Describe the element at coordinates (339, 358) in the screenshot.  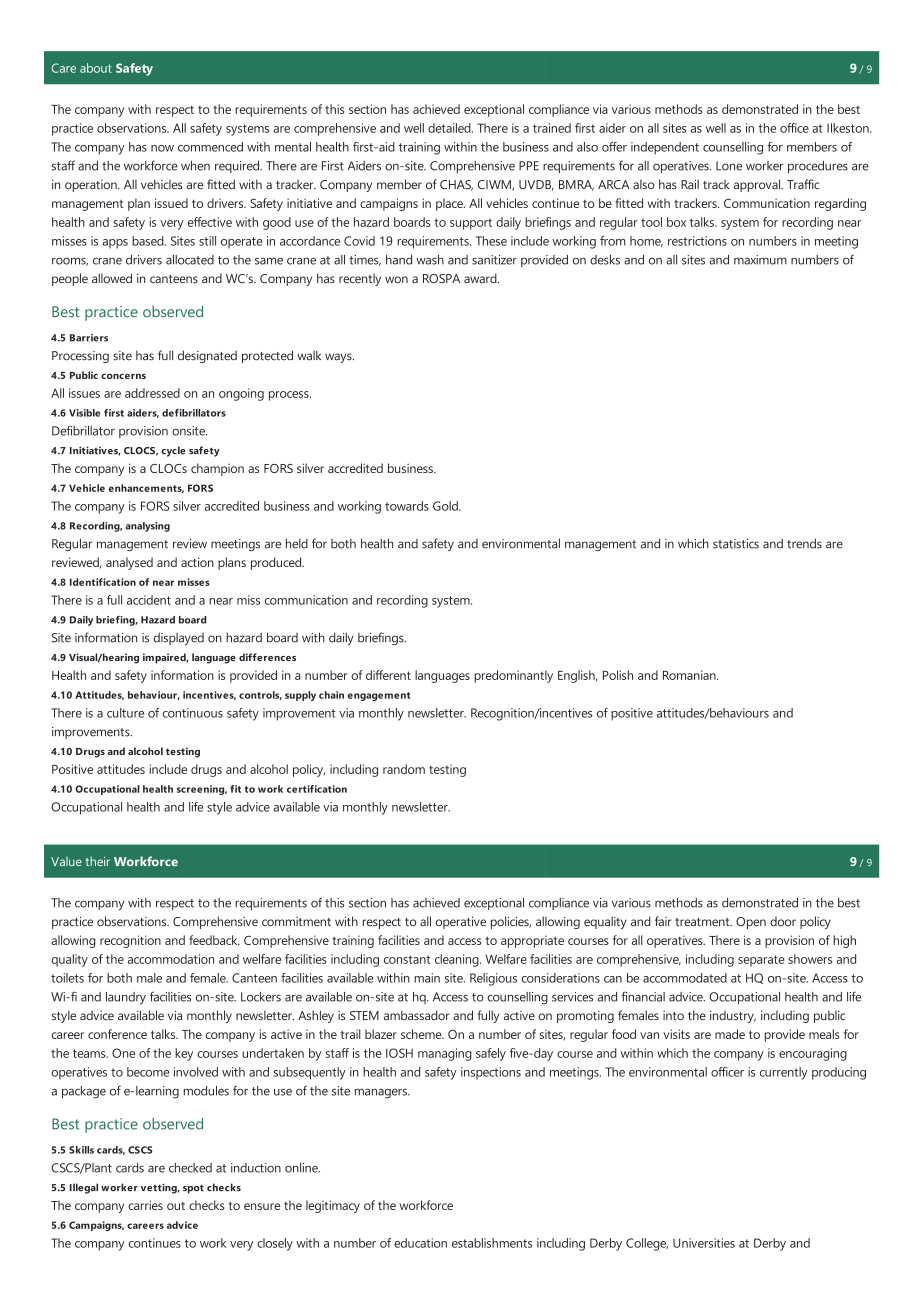
I see `ways` at that location.
